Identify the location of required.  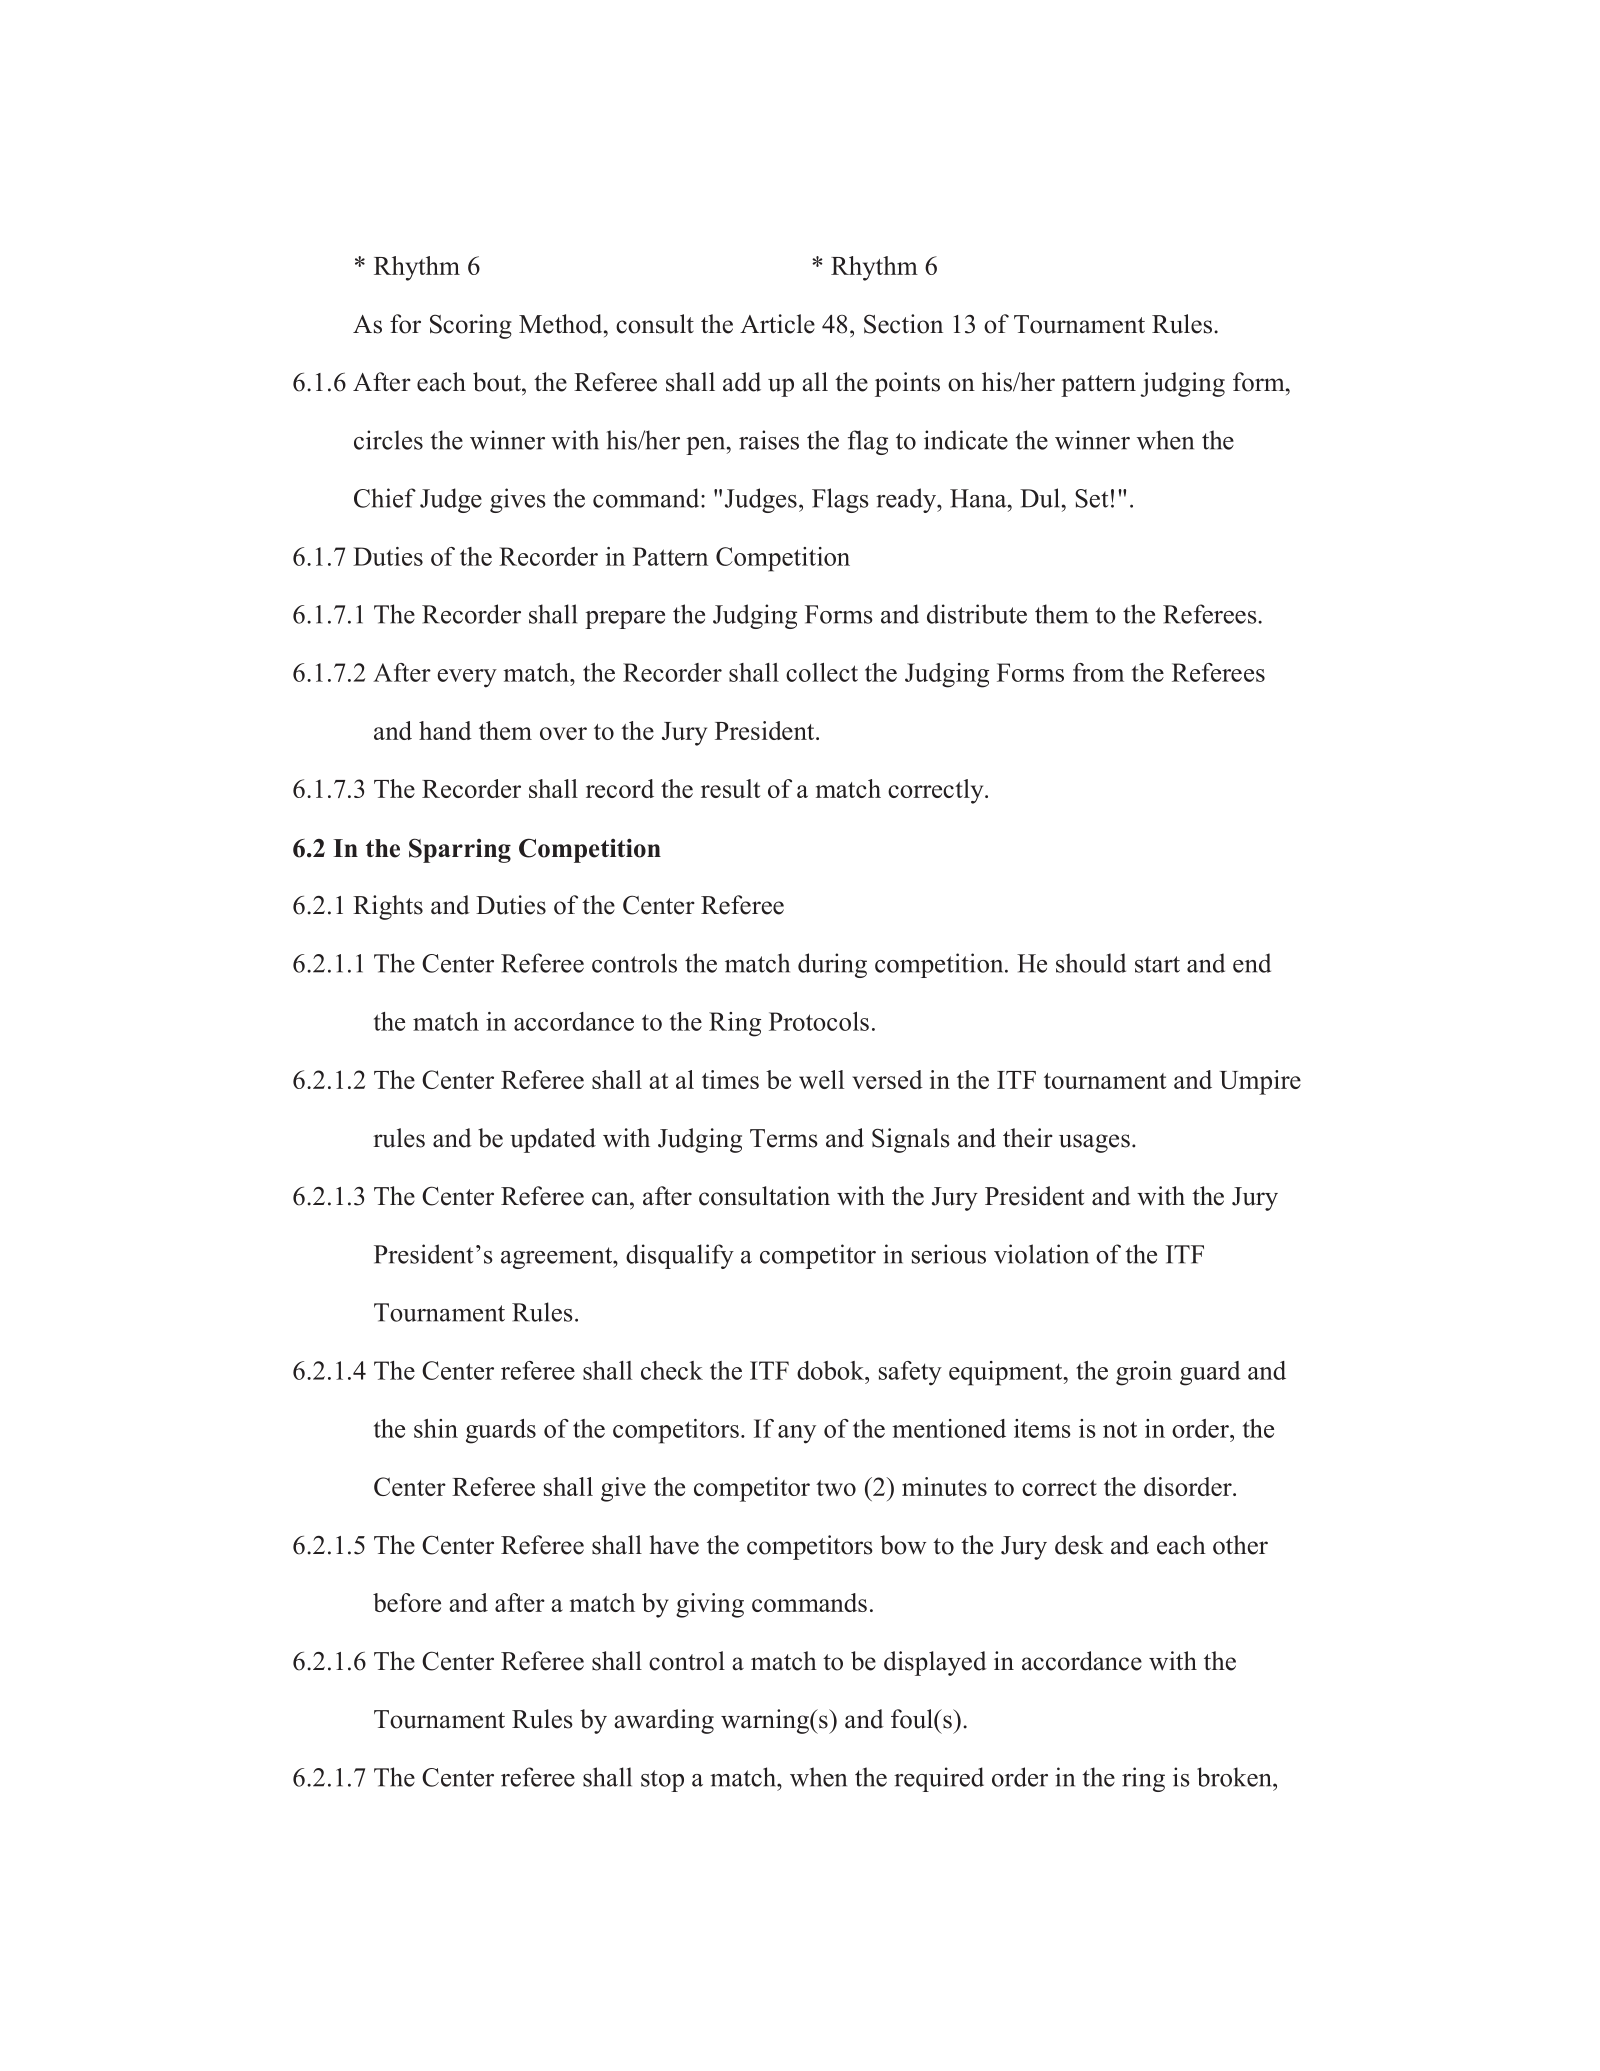
(939, 1779).
